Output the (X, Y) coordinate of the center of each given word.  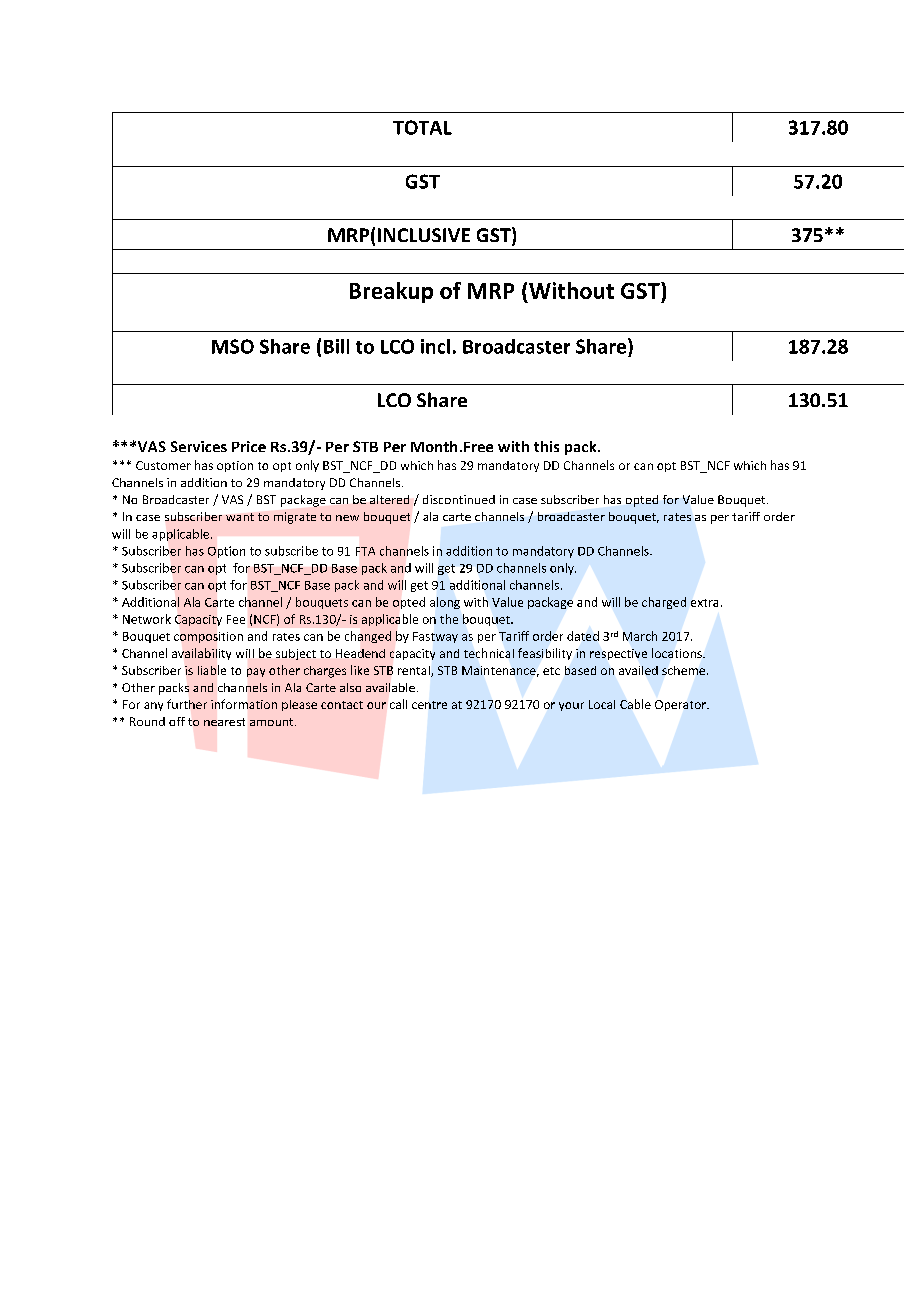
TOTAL (422, 127)
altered (389, 499)
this (546, 446)
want (240, 517)
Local (602, 704)
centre (429, 705)
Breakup (391, 292)
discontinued (459, 499)
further (187, 704)
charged (664, 603)
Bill (336, 346)
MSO (233, 346)
